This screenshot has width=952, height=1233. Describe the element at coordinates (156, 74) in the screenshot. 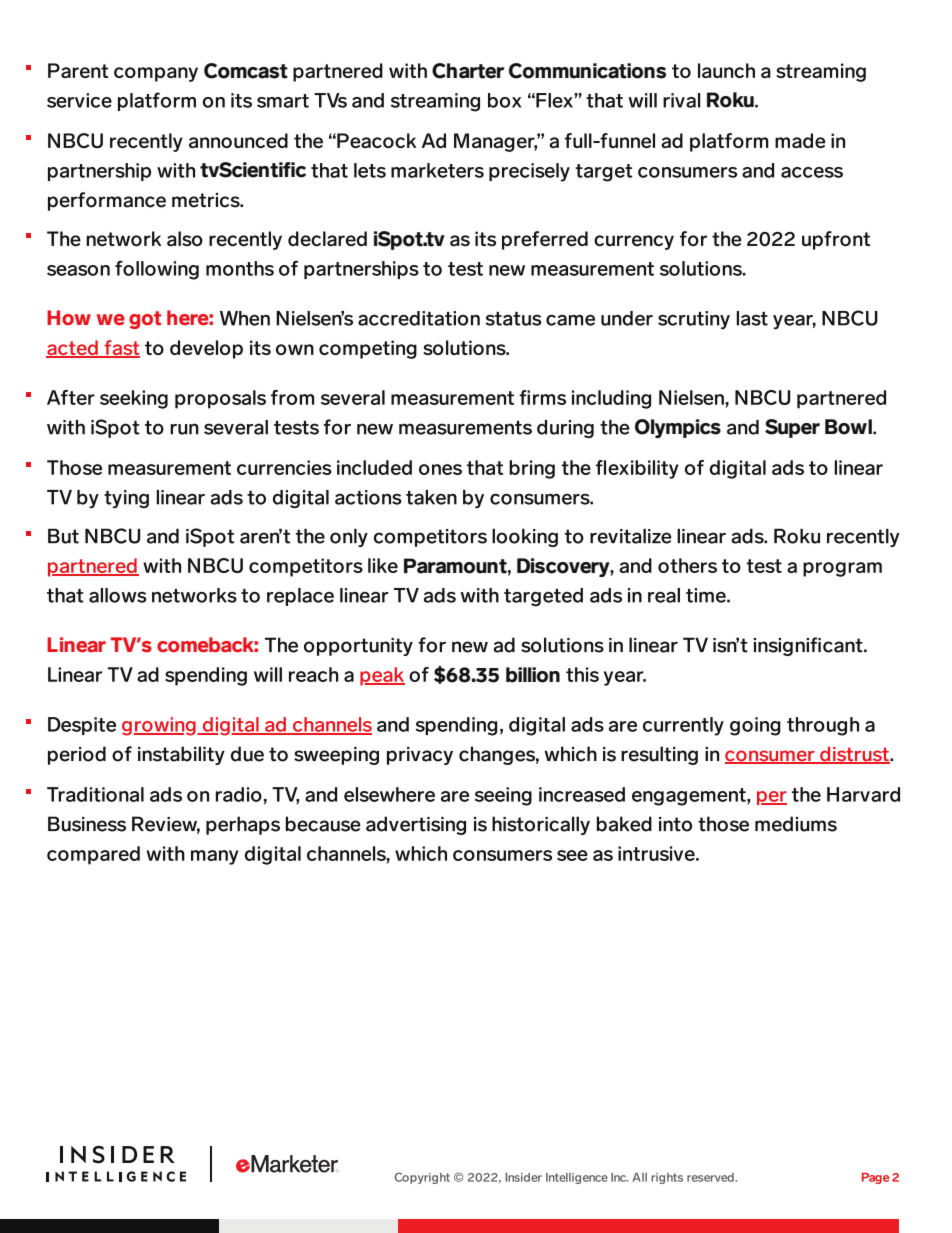

I see `company` at that location.
